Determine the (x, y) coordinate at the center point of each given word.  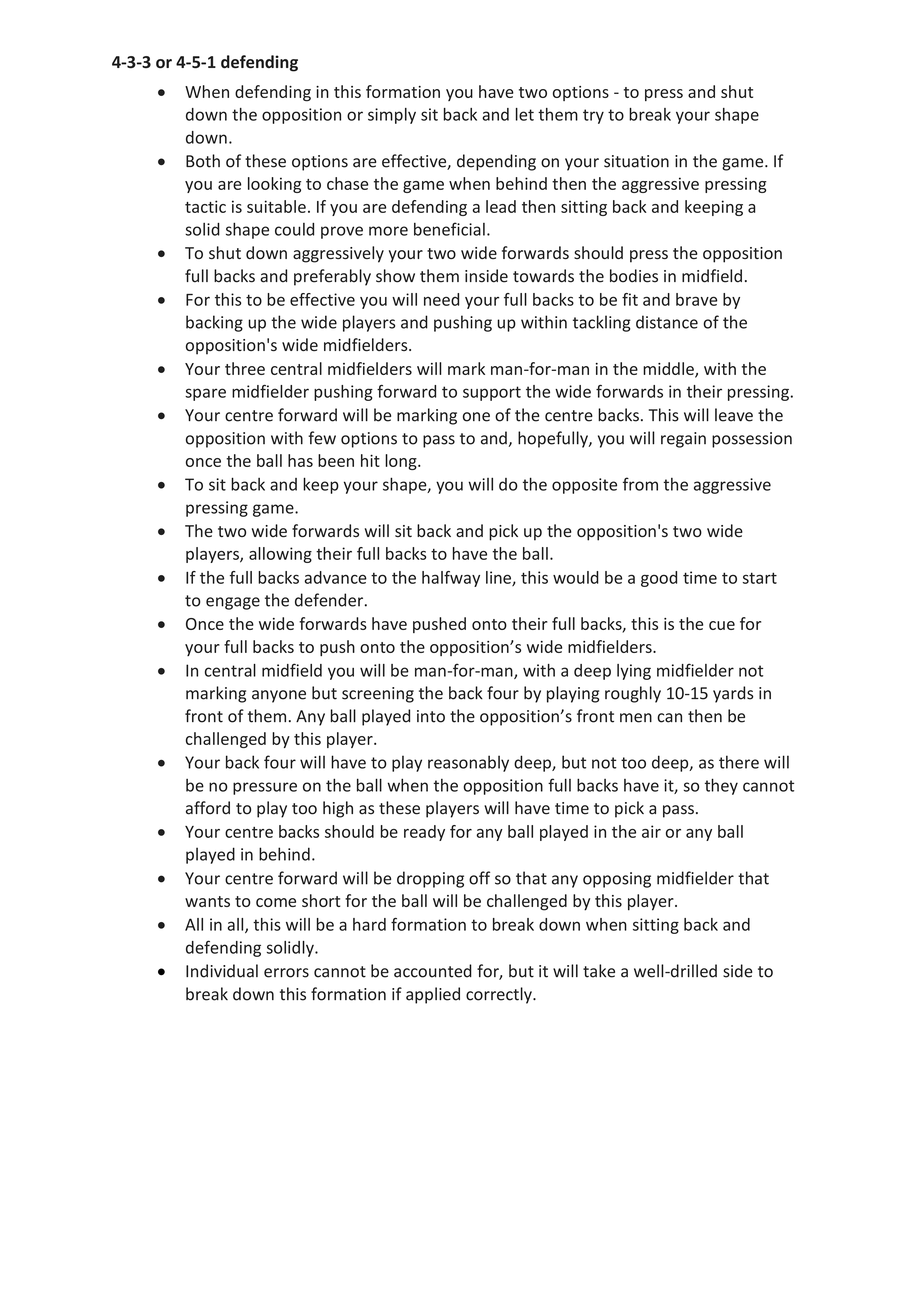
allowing (280, 555)
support (492, 393)
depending (496, 162)
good (659, 579)
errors (286, 973)
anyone (279, 696)
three (245, 368)
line (499, 578)
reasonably (468, 763)
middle (669, 369)
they (721, 786)
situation (636, 161)
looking (274, 185)
